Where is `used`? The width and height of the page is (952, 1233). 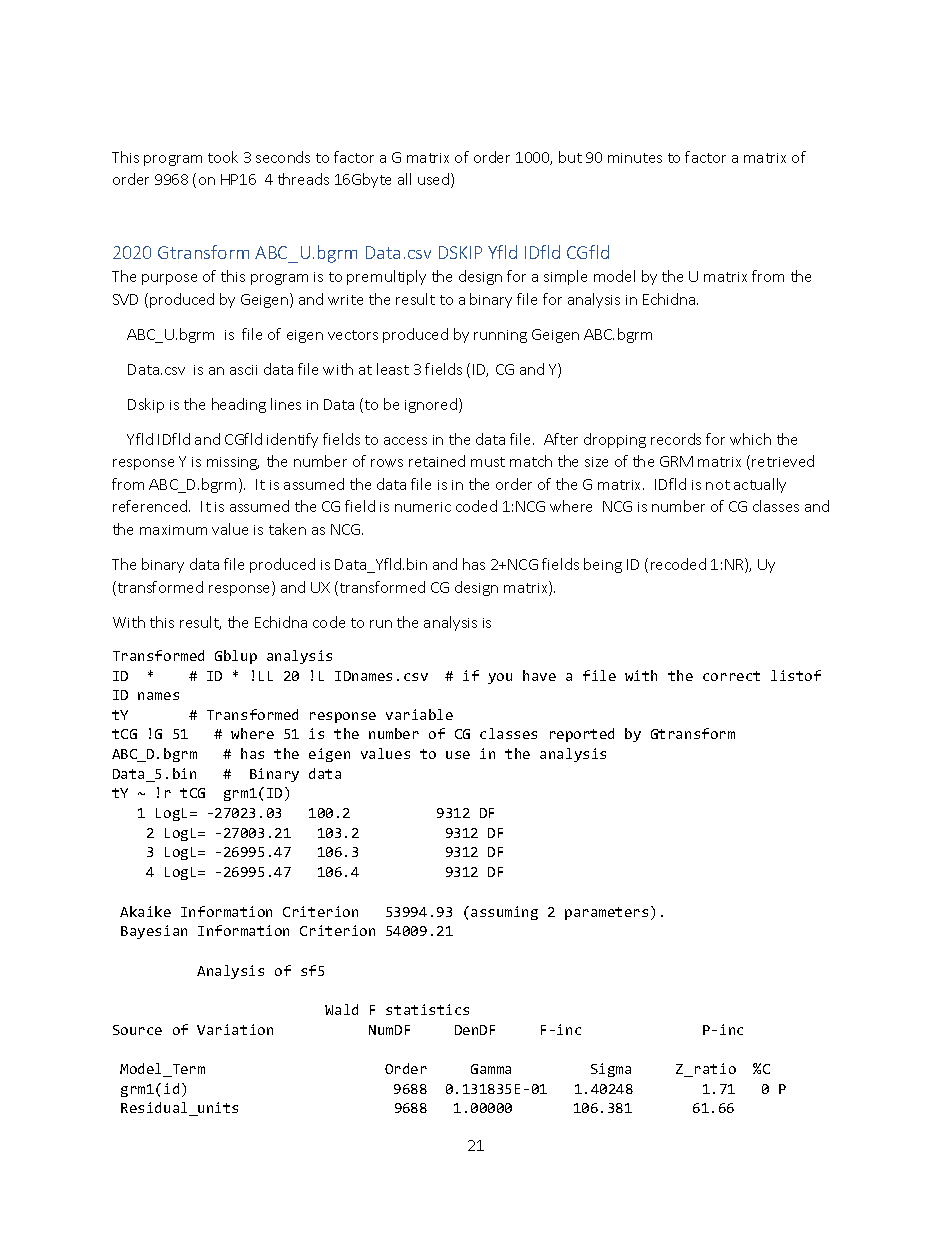 used is located at coordinates (435, 180).
